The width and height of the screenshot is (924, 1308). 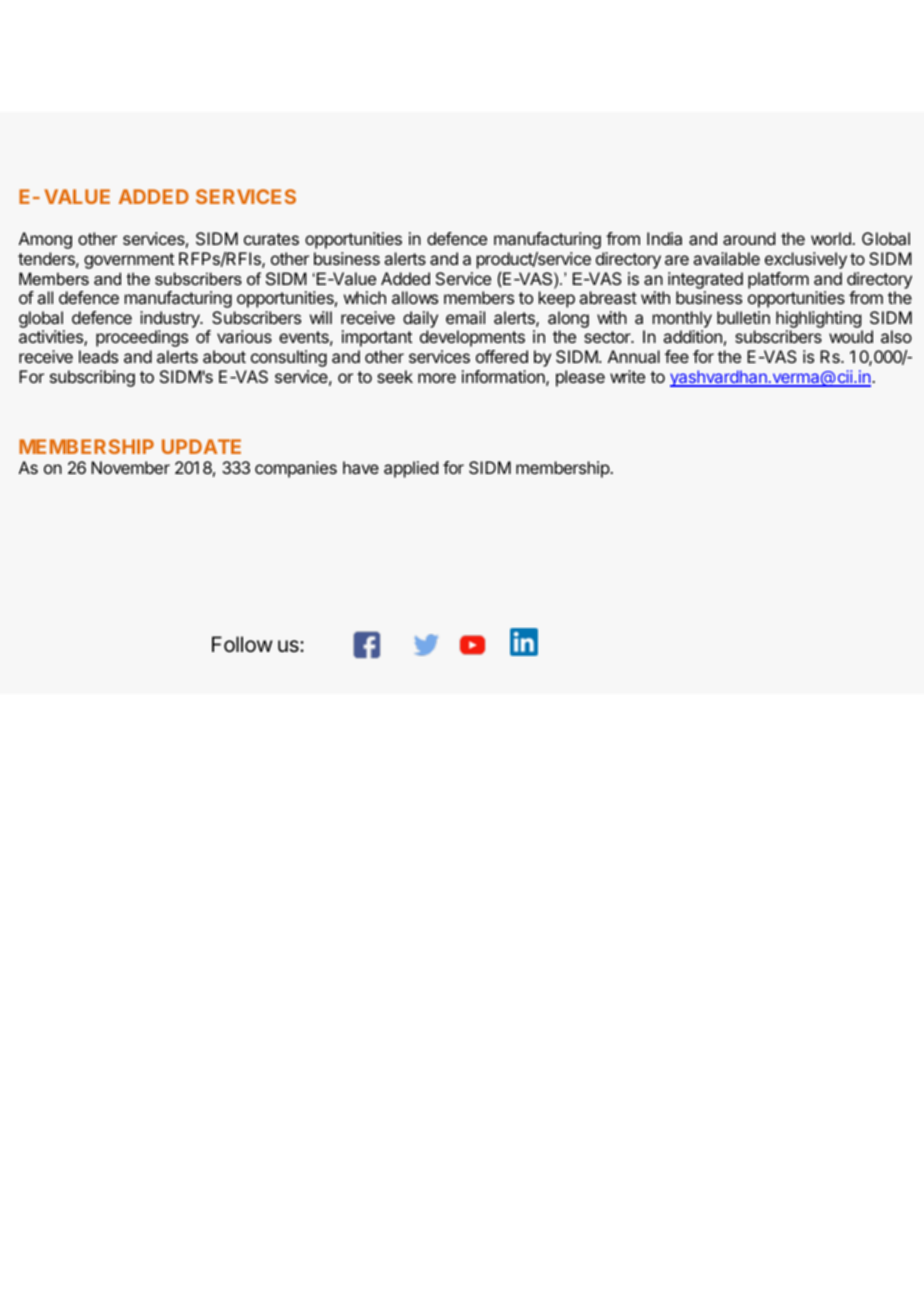 What do you see at coordinates (627, 376) in the screenshot?
I see `write` at bounding box center [627, 376].
